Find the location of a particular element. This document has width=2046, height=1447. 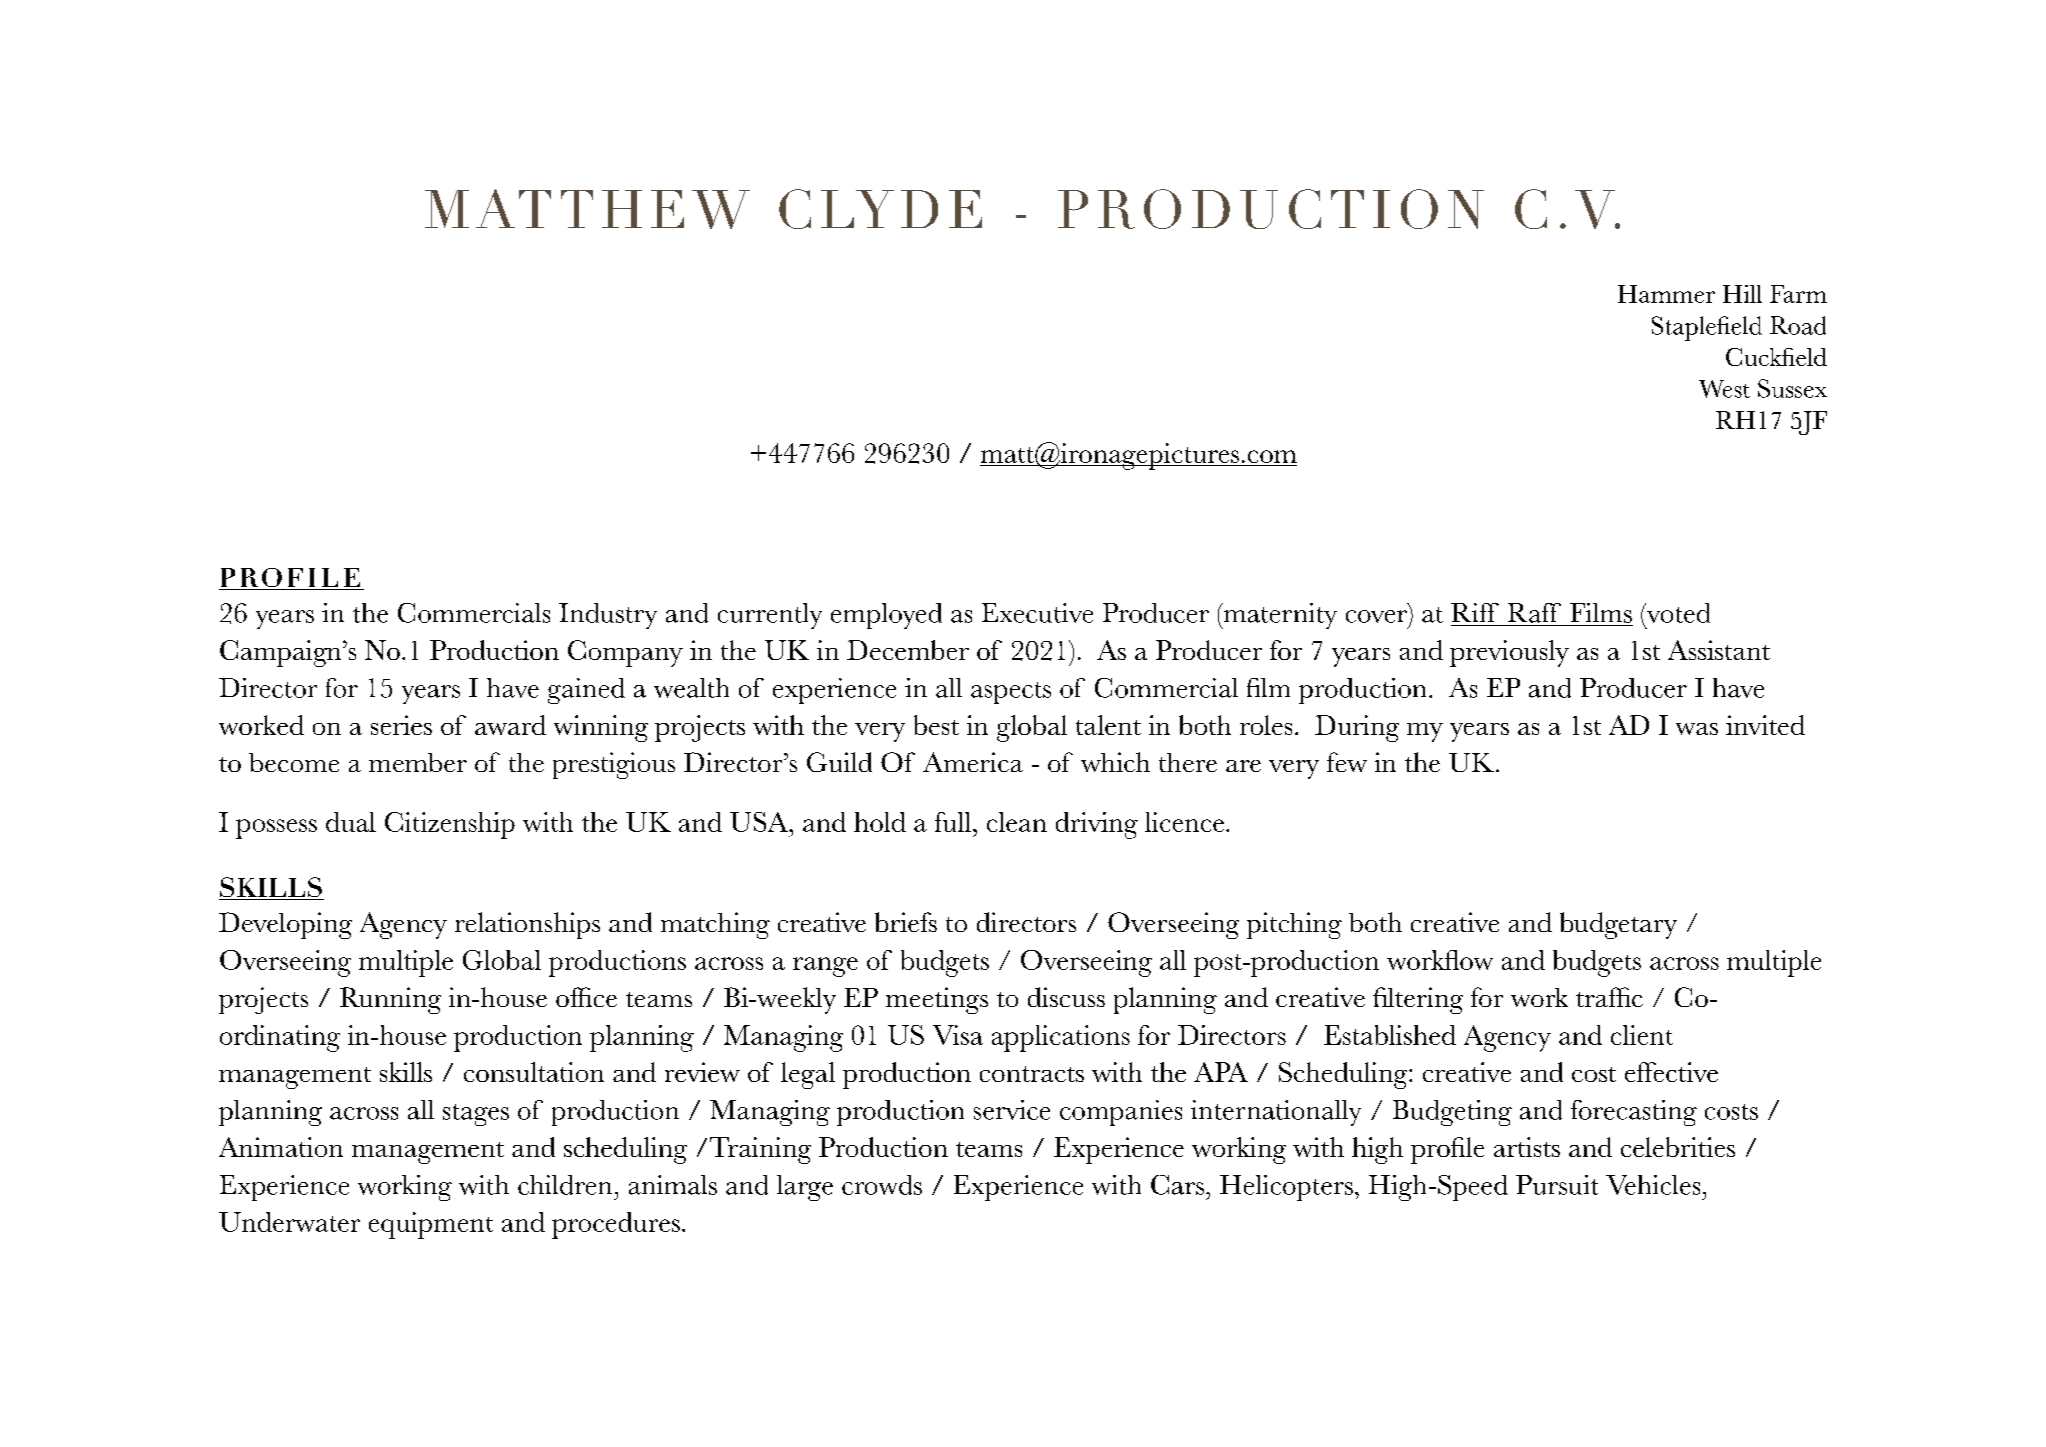

West is located at coordinates (1724, 389).
